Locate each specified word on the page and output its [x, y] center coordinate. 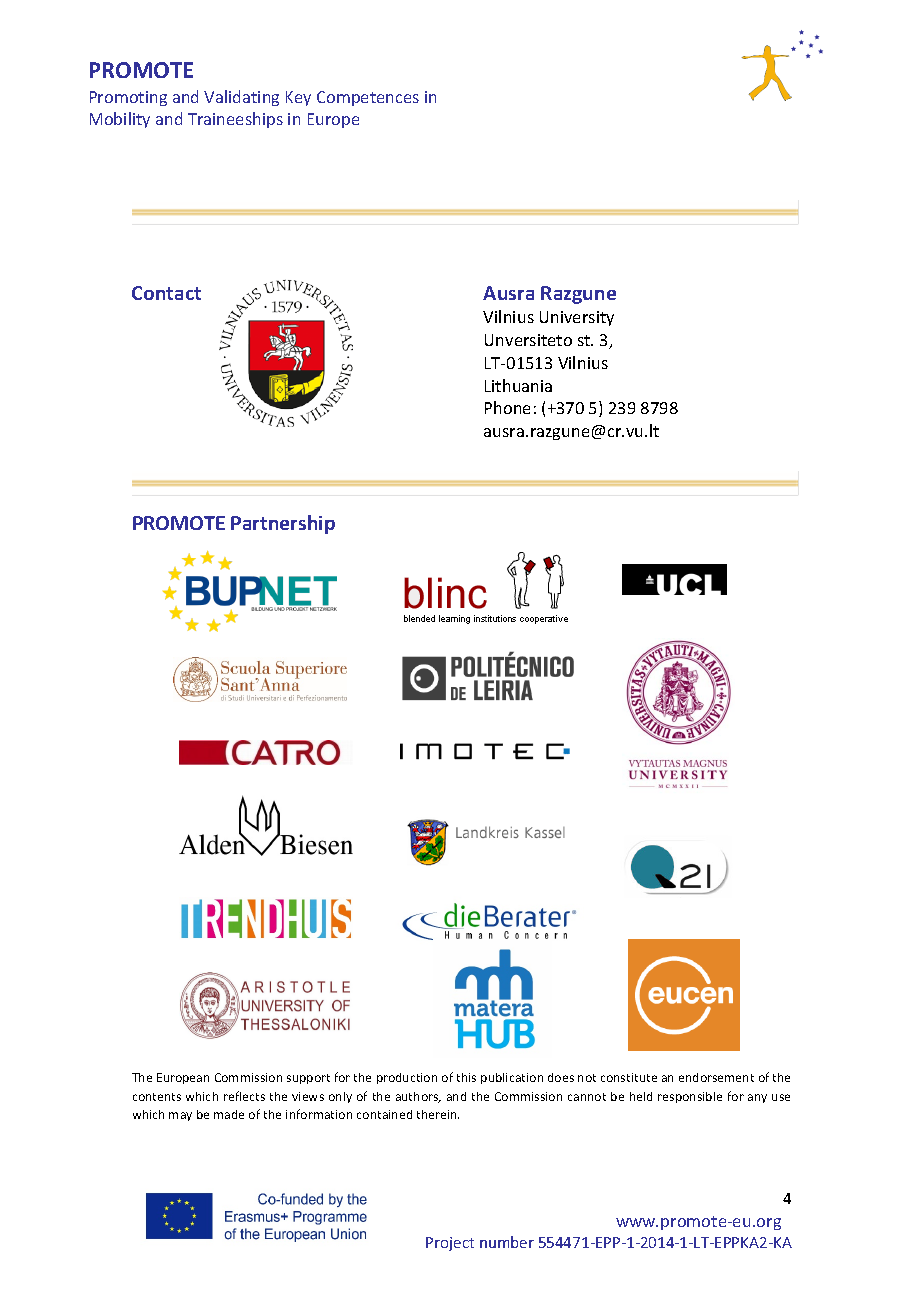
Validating [241, 98]
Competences [368, 98]
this [466, 1077]
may [180, 1116]
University [577, 318]
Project [450, 1244]
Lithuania [518, 385]
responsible [690, 1097]
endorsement [716, 1077]
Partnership [283, 524]
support [308, 1079]
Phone [507, 407]
